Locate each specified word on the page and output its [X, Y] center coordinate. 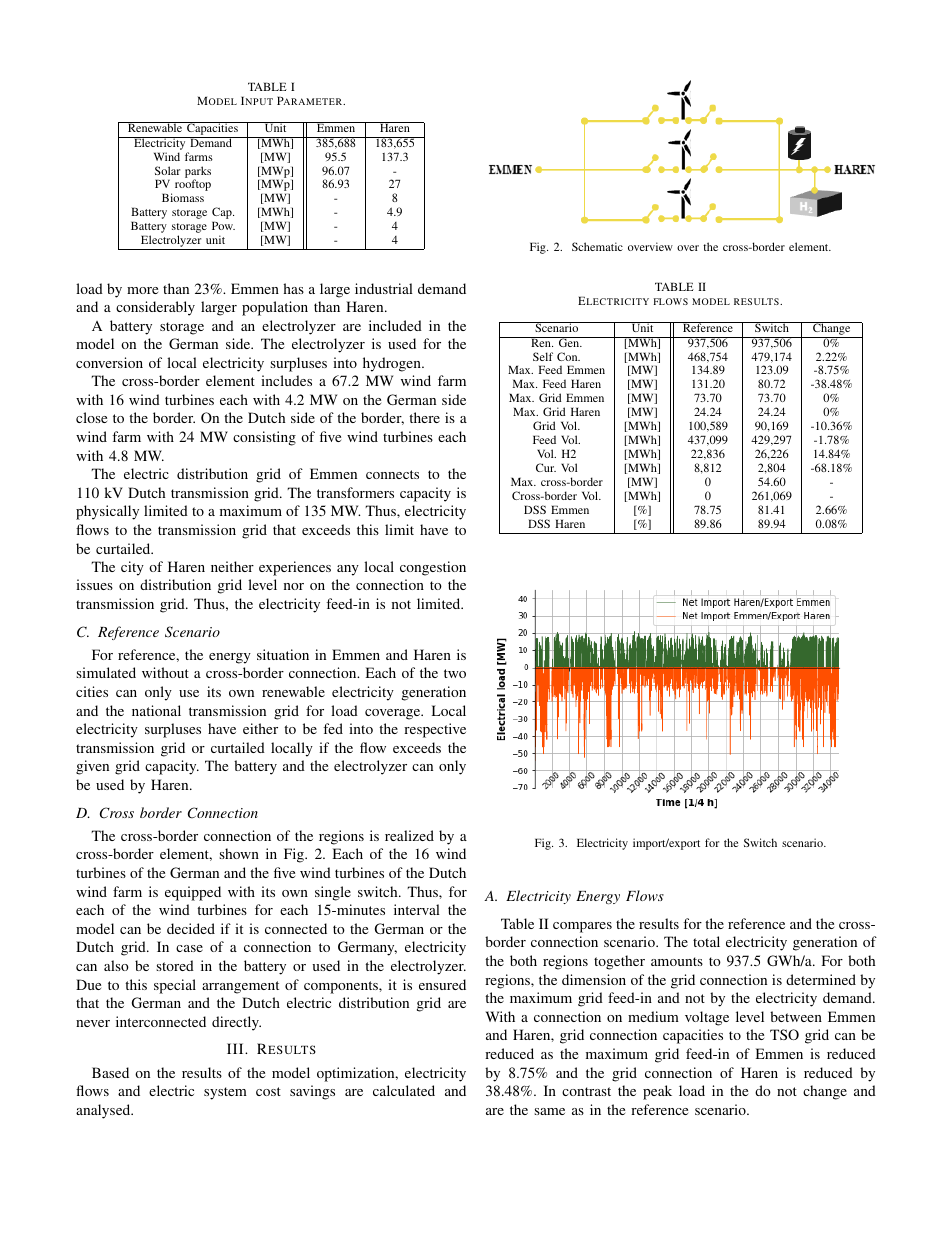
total [706, 941]
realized [409, 835]
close [91, 417]
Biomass [183, 197]
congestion [433, 568]
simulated [106, 672]
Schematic [597, 246]
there [424, 417]
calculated [404, 1090]
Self [543, 356]
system [225, 1093]
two [455, 673]
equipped [193, 893]
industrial [384, 288]
